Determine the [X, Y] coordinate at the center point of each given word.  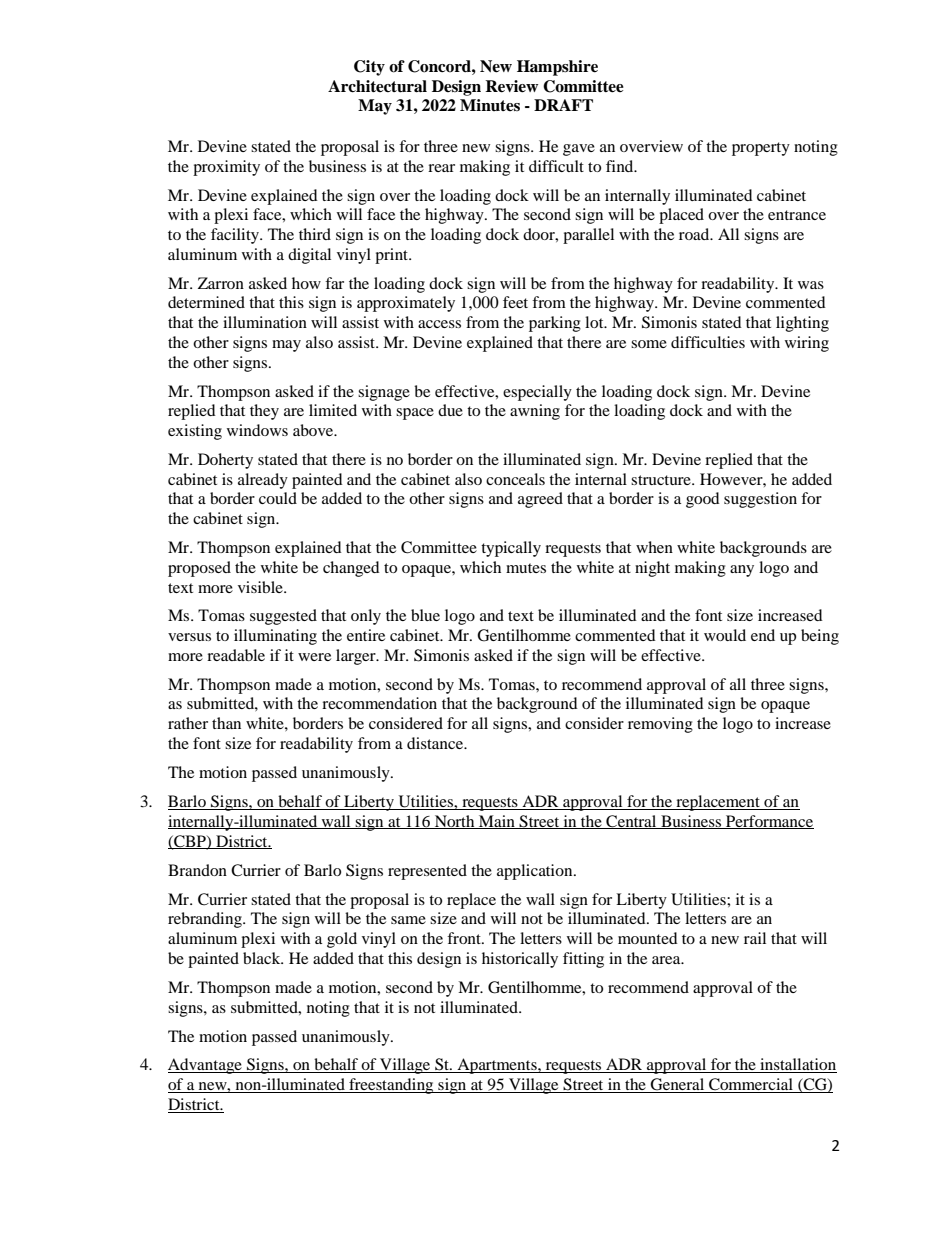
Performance [769, 822]
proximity [226, 168]
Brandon [197, 870]
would [725, 635]
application [536, 872]
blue [425, 615]
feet [515, 302]
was [811, 285]
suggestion [760, 500]
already [263, 481]
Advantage [206, 1066]
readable [236, 655]
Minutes [490, 105]
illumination [265, 322]
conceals [515, 479]
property [761, 149]
